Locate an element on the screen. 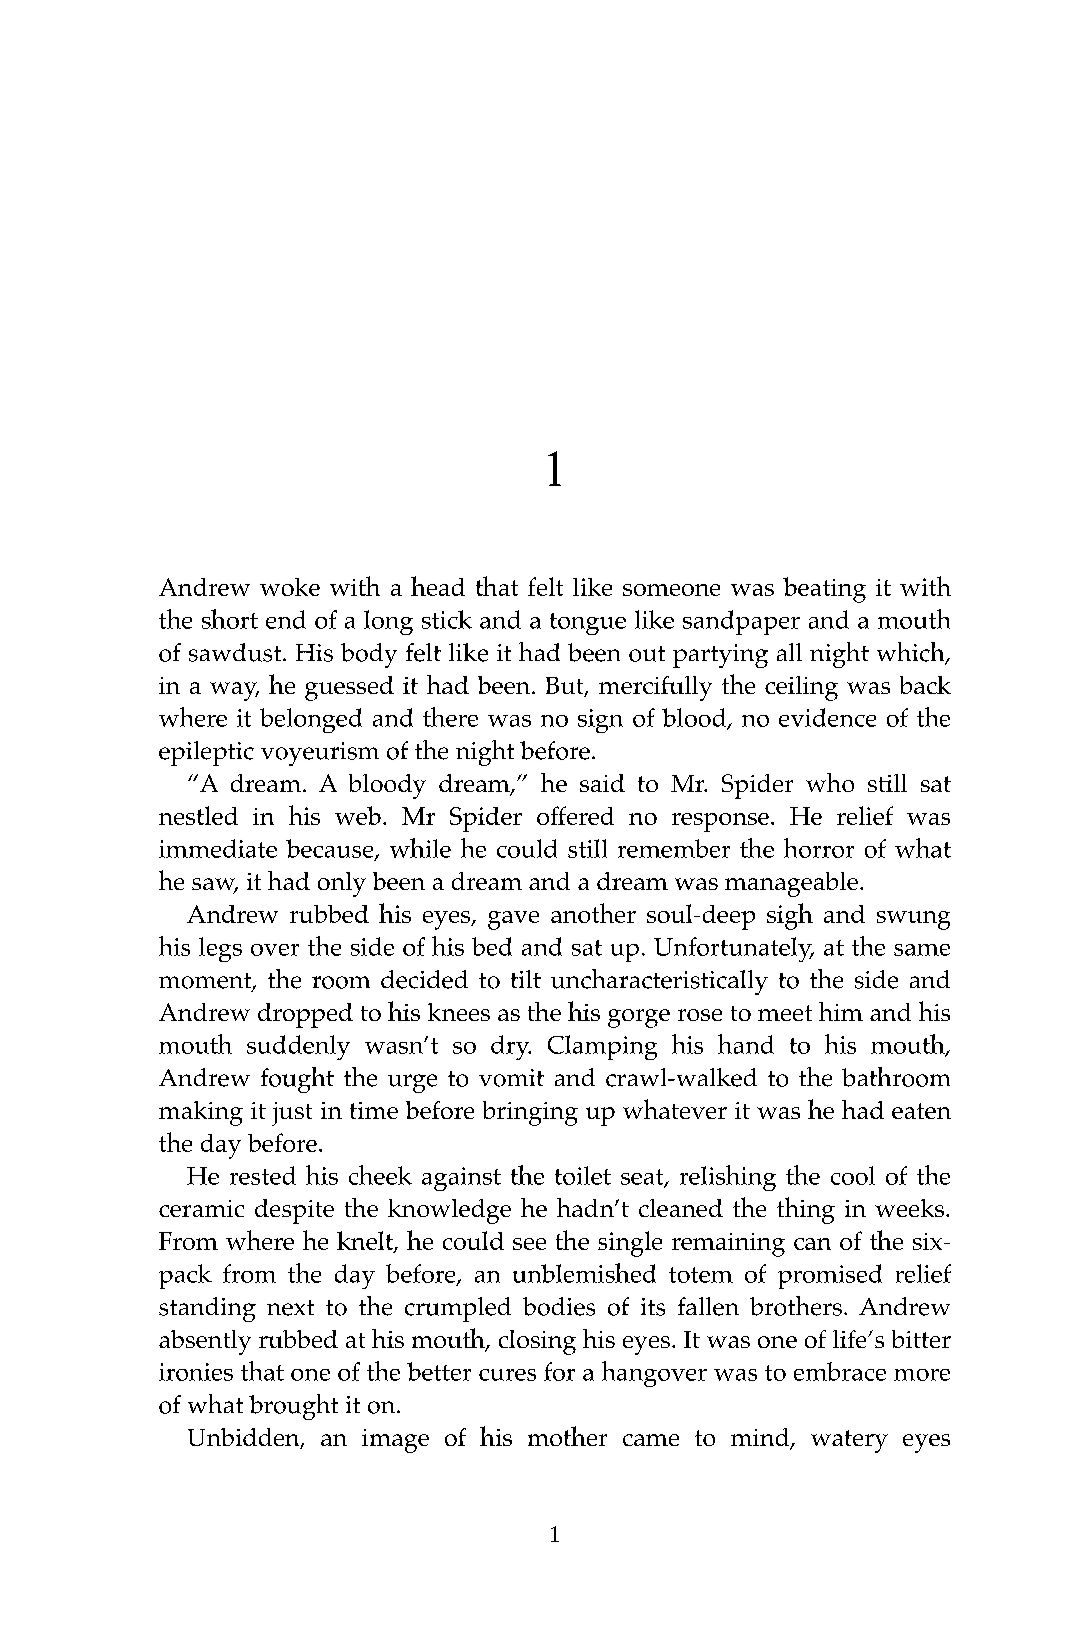  cool is located at coordinates (853, 1175).
